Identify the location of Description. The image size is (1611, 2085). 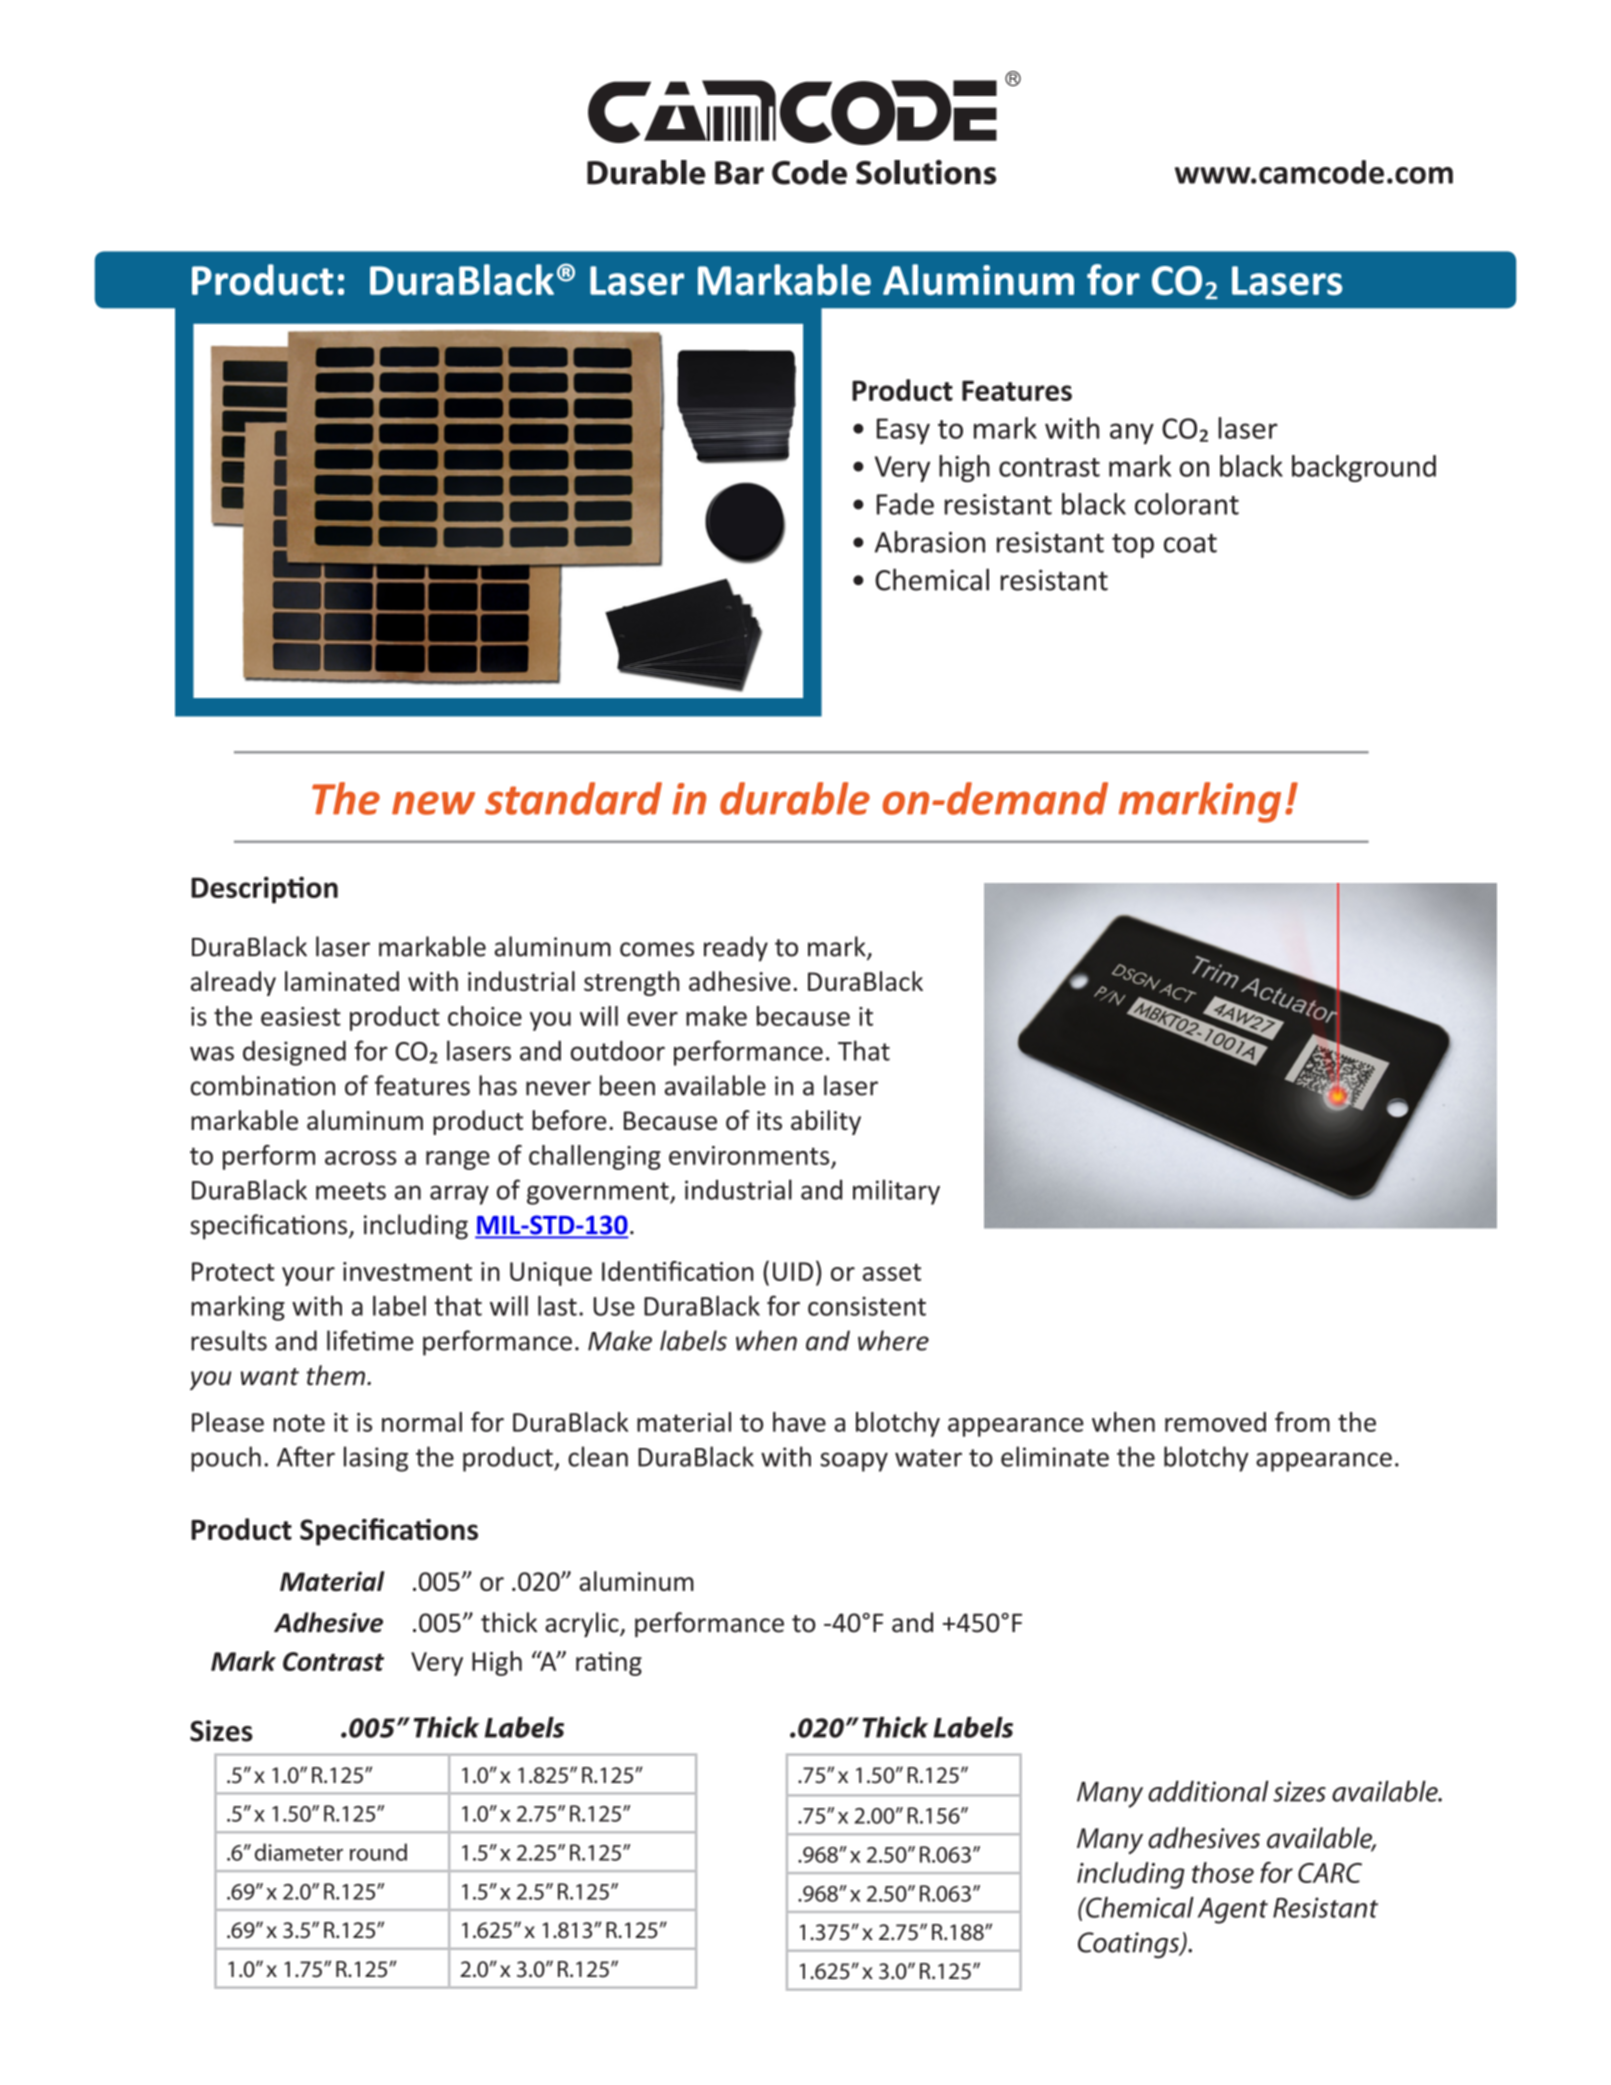
(264, 890).
